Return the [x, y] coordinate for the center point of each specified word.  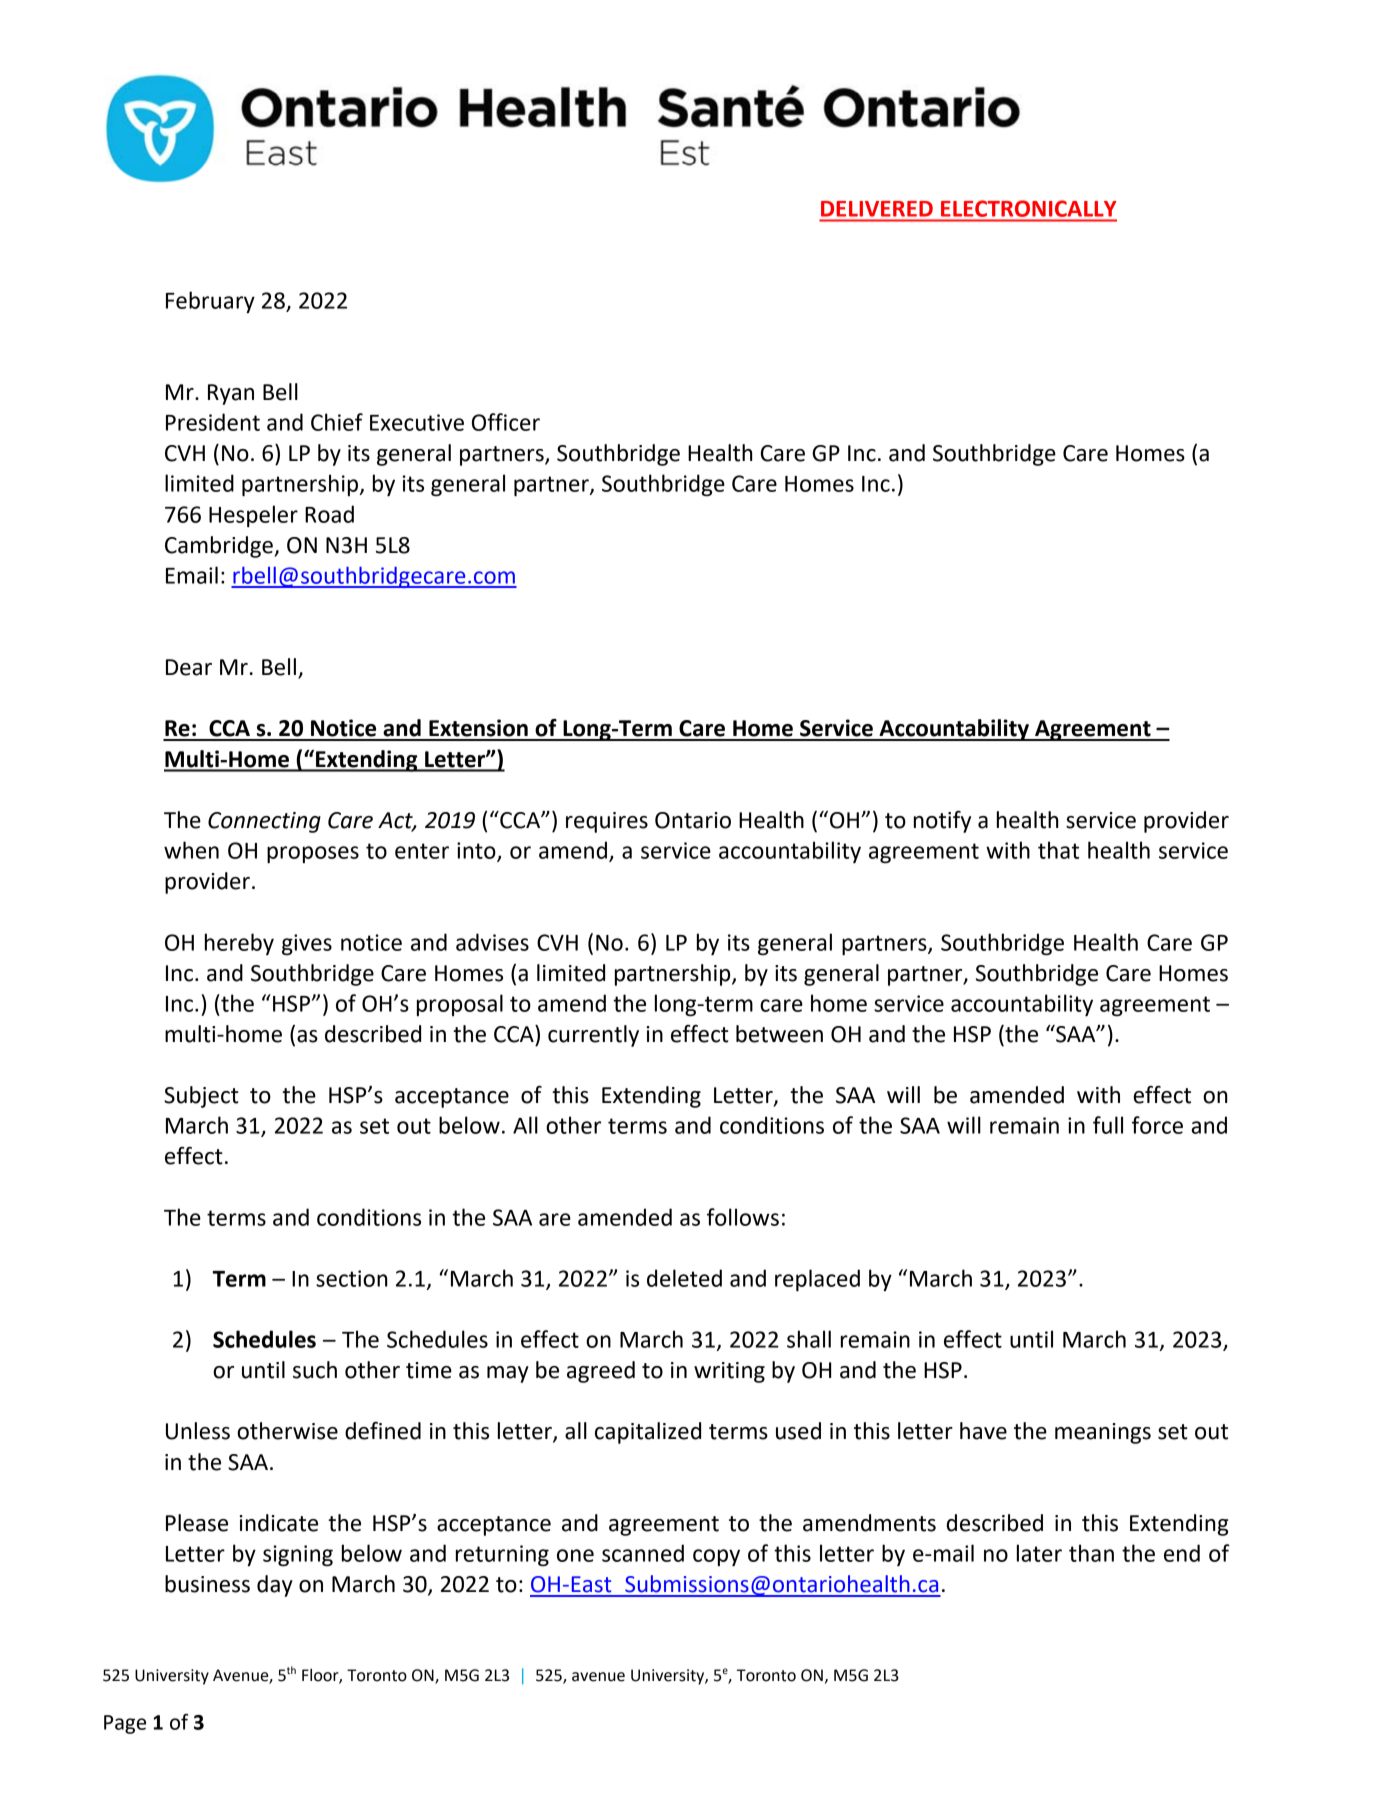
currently [593, 1036]
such [315, 1370]
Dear [189, 667]
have [983, 1431]
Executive [417, 422]
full [1108, 1125]
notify [942, 822]
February [210, 302]
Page [125, 1724]
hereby [239, 944]
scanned [643, 1553]
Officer [506, 422]
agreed [601, 1372]
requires [607, 822]
